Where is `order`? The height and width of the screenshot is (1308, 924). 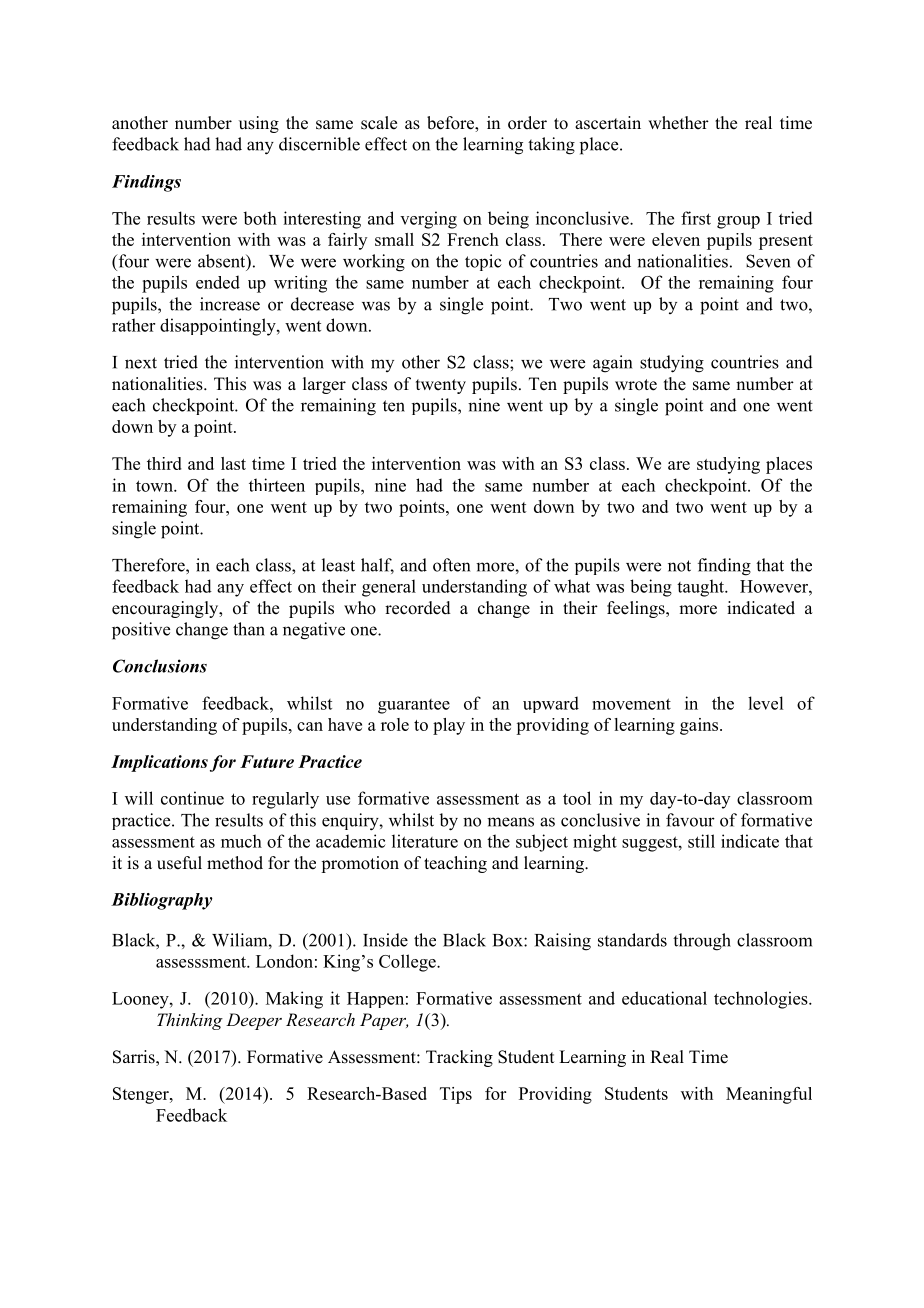
order is located at coordinates (527, 123).
